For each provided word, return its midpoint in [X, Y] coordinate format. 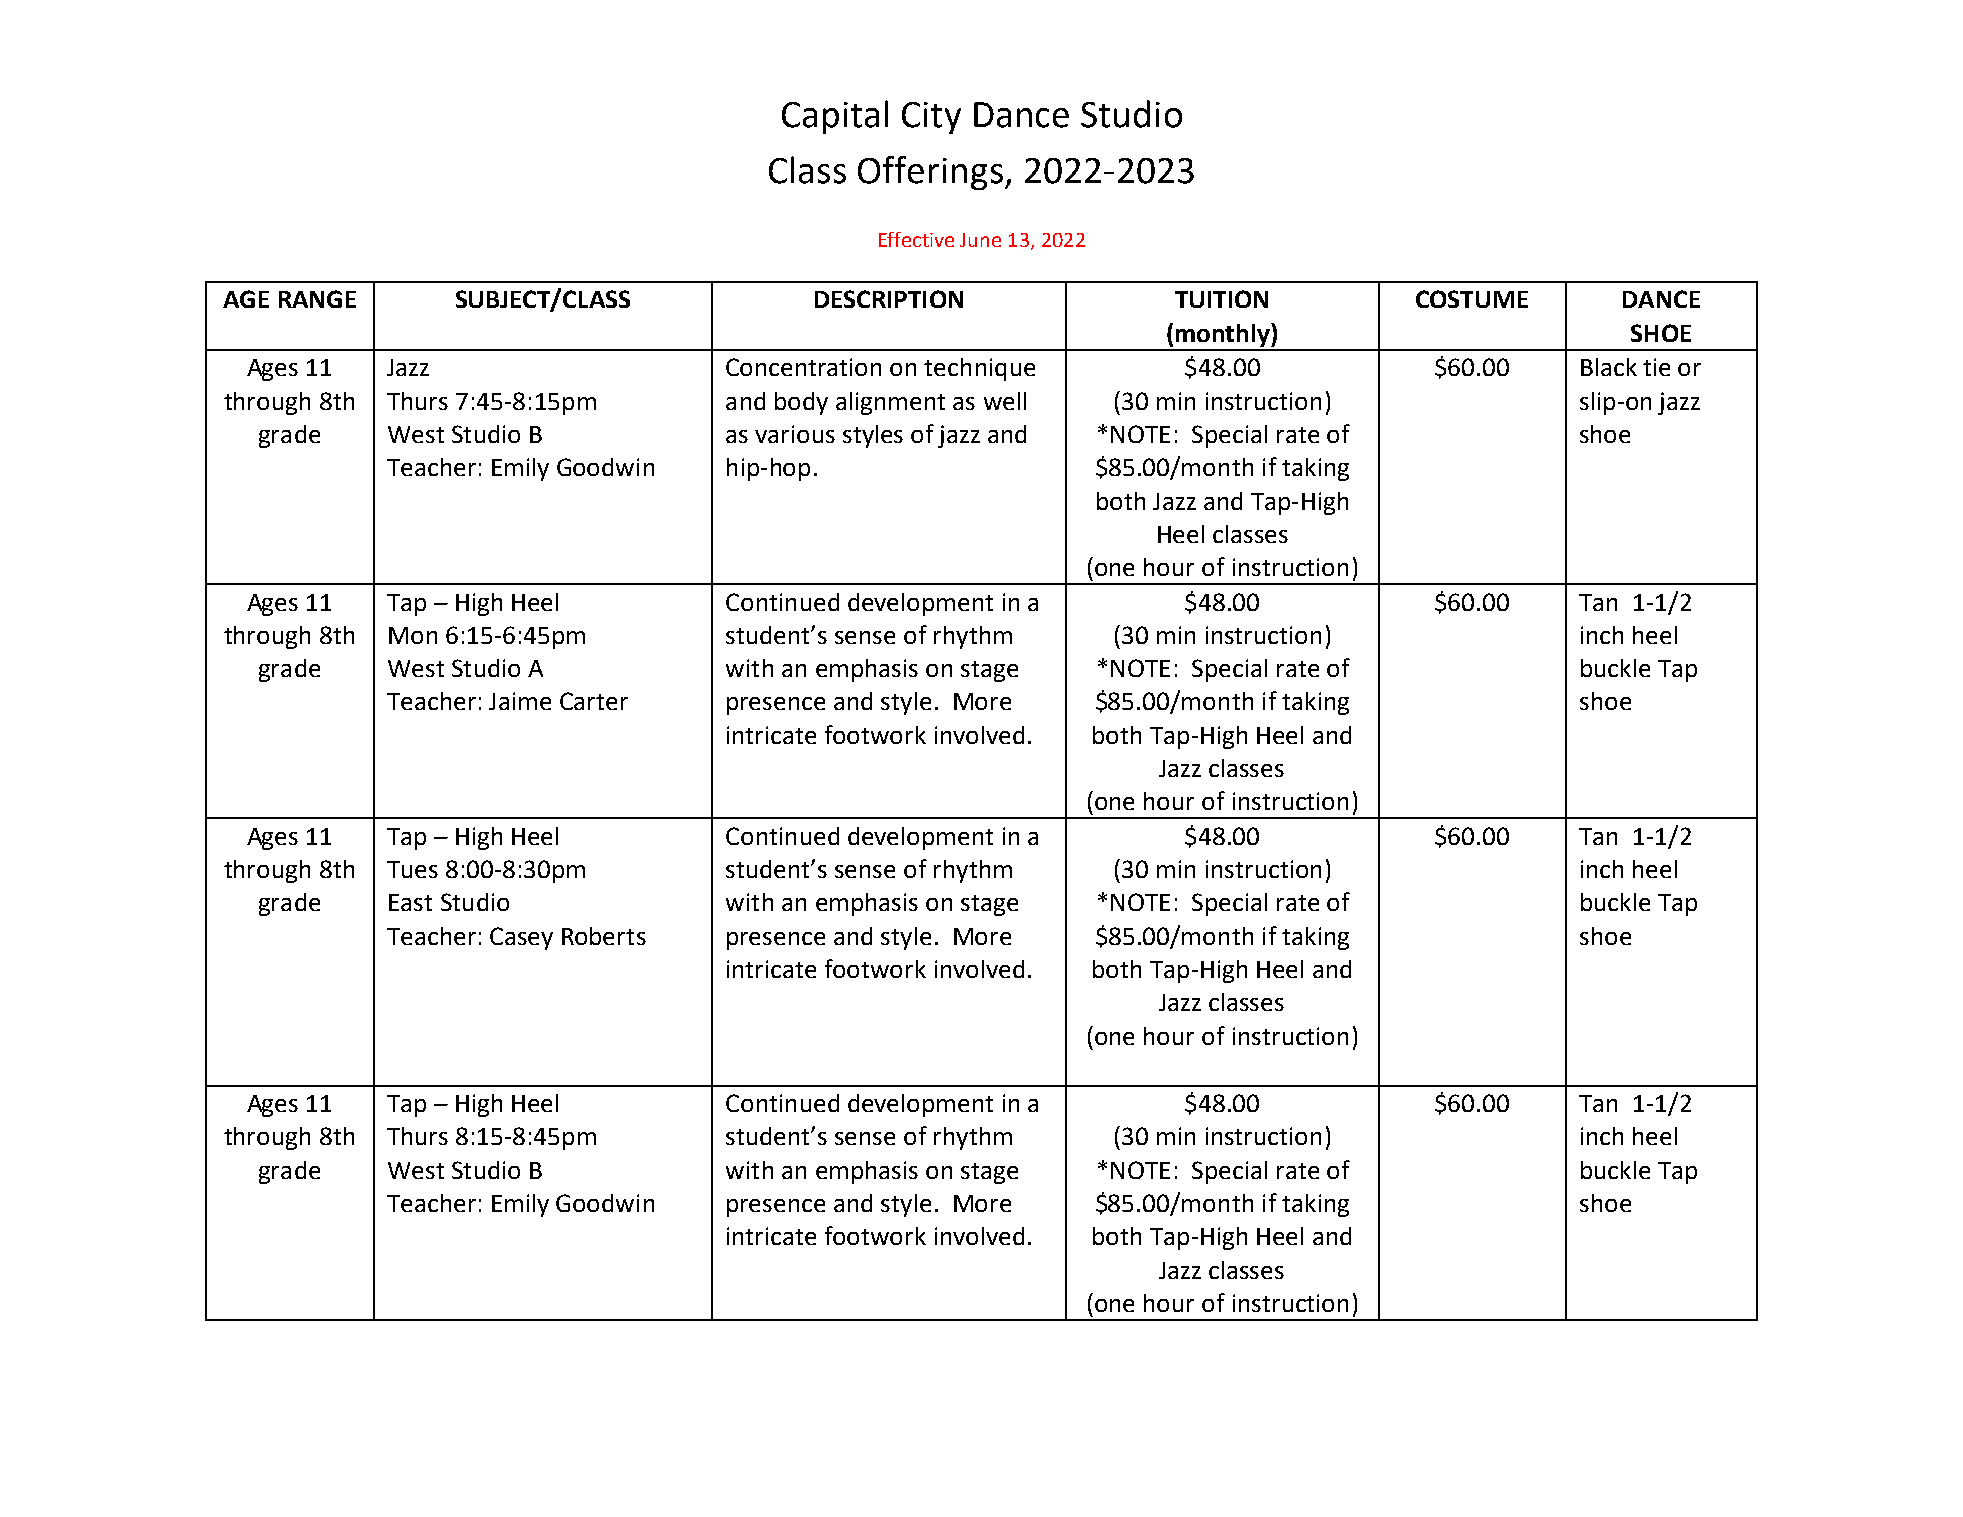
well [1005, 401]
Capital [835, 117]
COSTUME [1472, 299]
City [931, 118]
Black [1609, 367]
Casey [521, 938]
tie [1656, 367]
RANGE [317, 299]
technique [979, 369]
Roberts [604, 936]
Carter [594, 701]
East [410, 902]
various [795, 434]
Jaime [520, 701]
